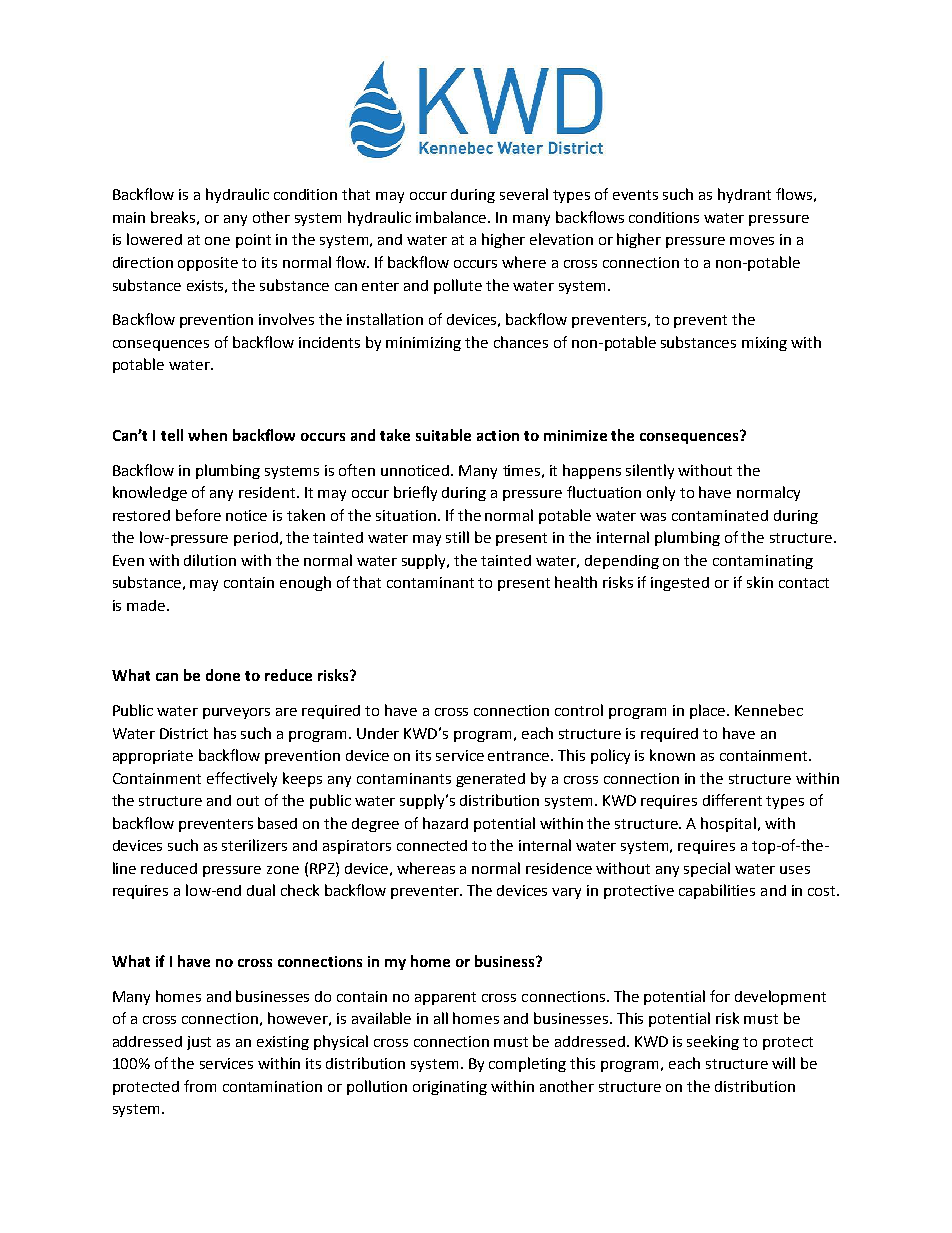 The width and height of the screenshot is (952, 1233). Describe the element at coordinates (207, 435) in the screenshot. I see `when` at that location.
